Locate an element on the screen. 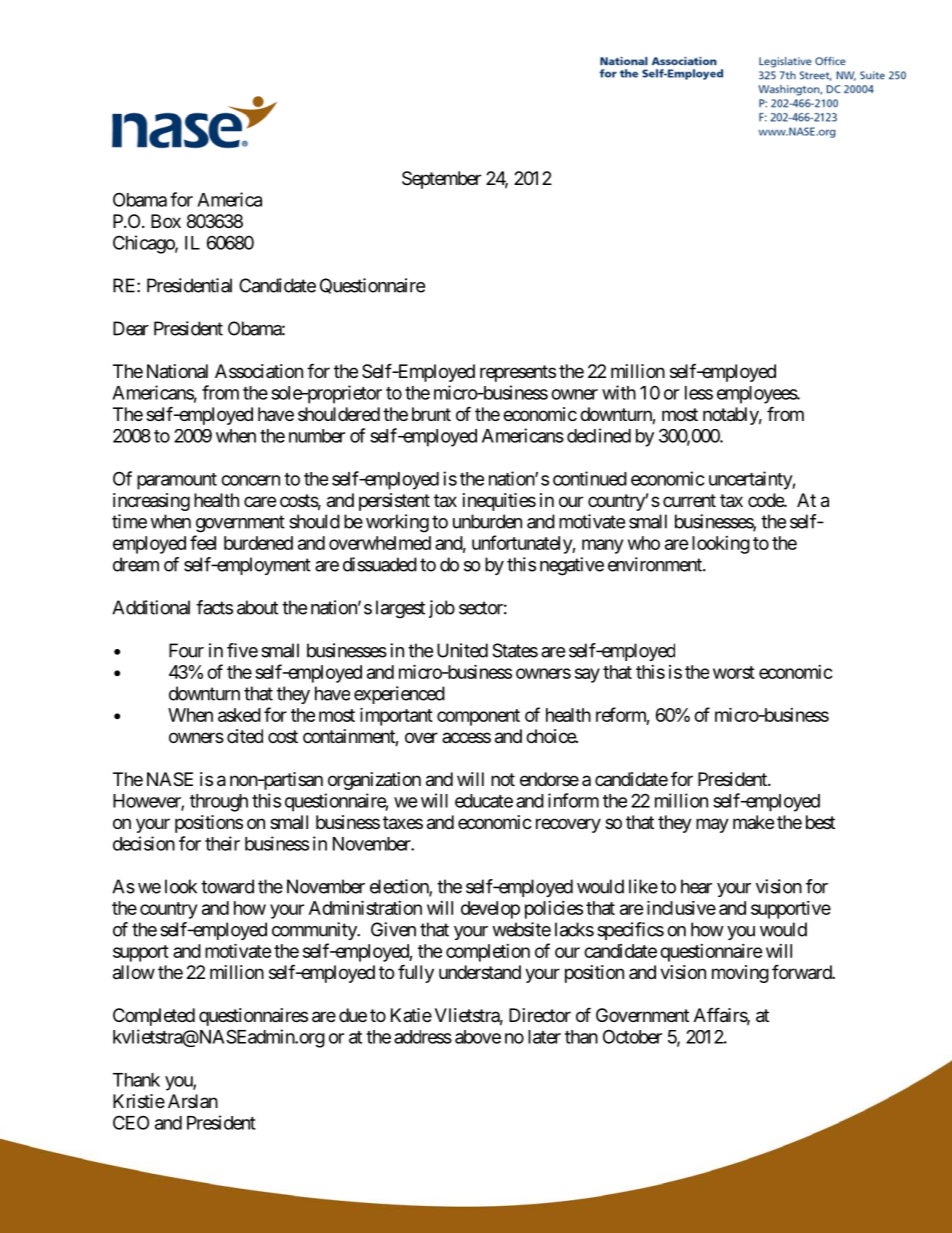  hear is located at coordinates (696, 886).
